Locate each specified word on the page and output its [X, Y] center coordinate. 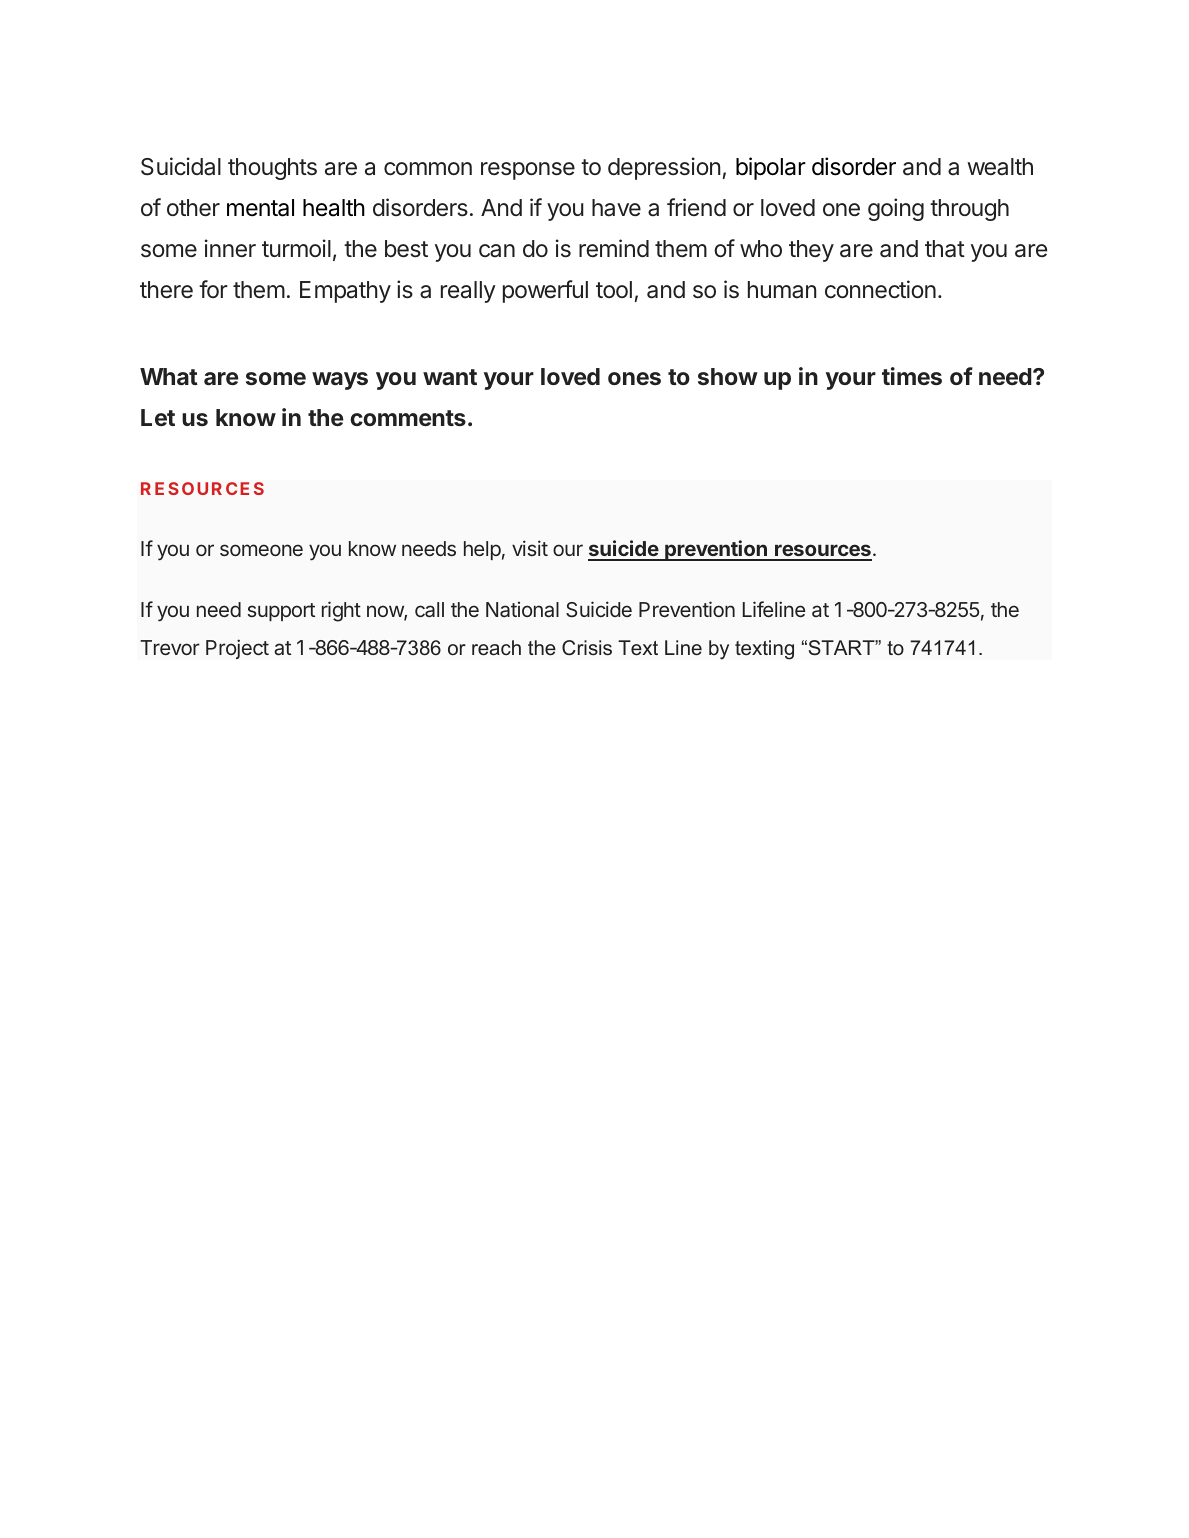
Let [158, 417]
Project [237, 649]
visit [530, 548]
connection [880, 289]
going [896, 209]
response [528, 171]
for [213, 289]
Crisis [587, 648]
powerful [545, 291]
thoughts [272, 169]
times [912, 376]
